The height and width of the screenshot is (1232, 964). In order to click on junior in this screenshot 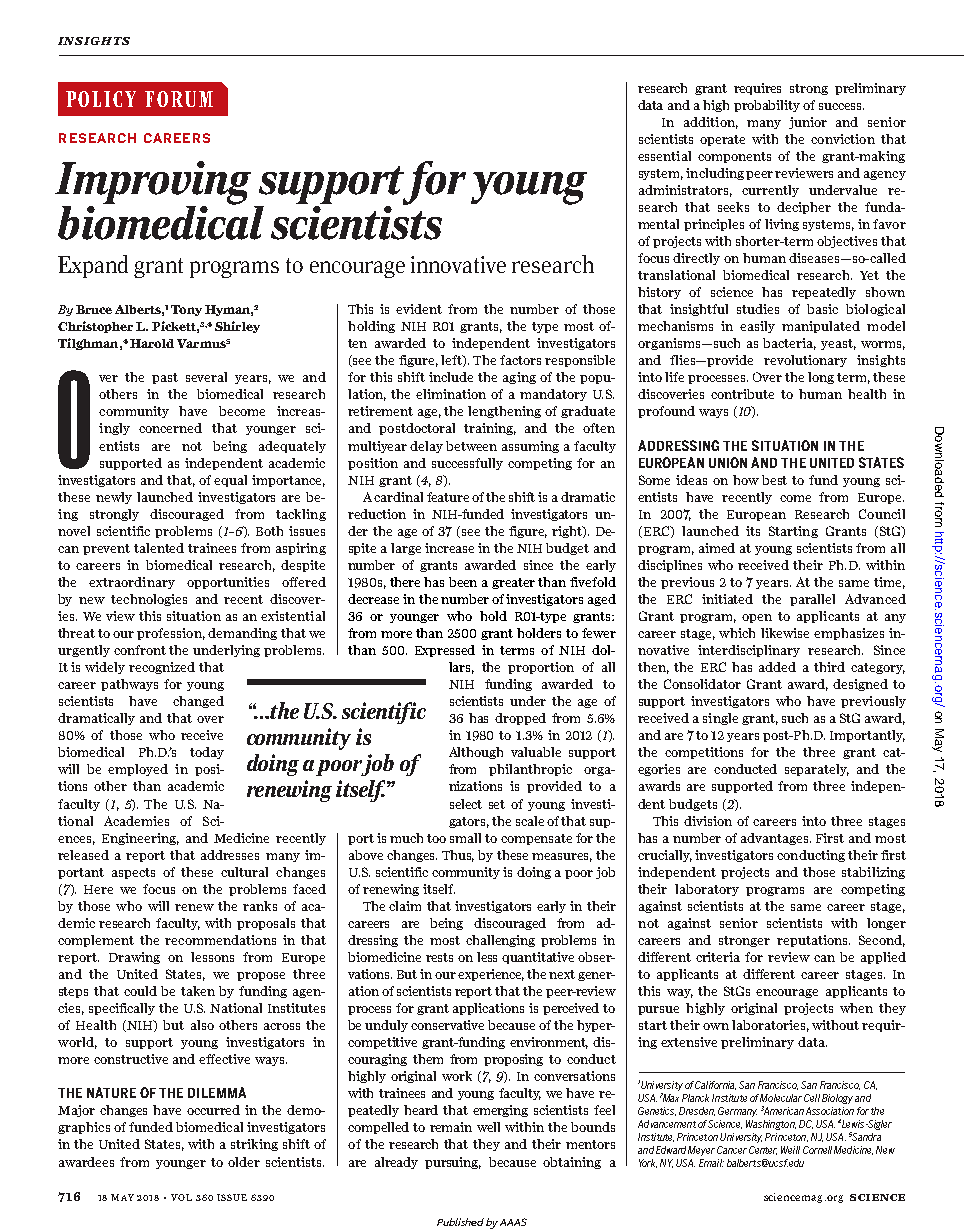, I will do `click(808, 123)`.
